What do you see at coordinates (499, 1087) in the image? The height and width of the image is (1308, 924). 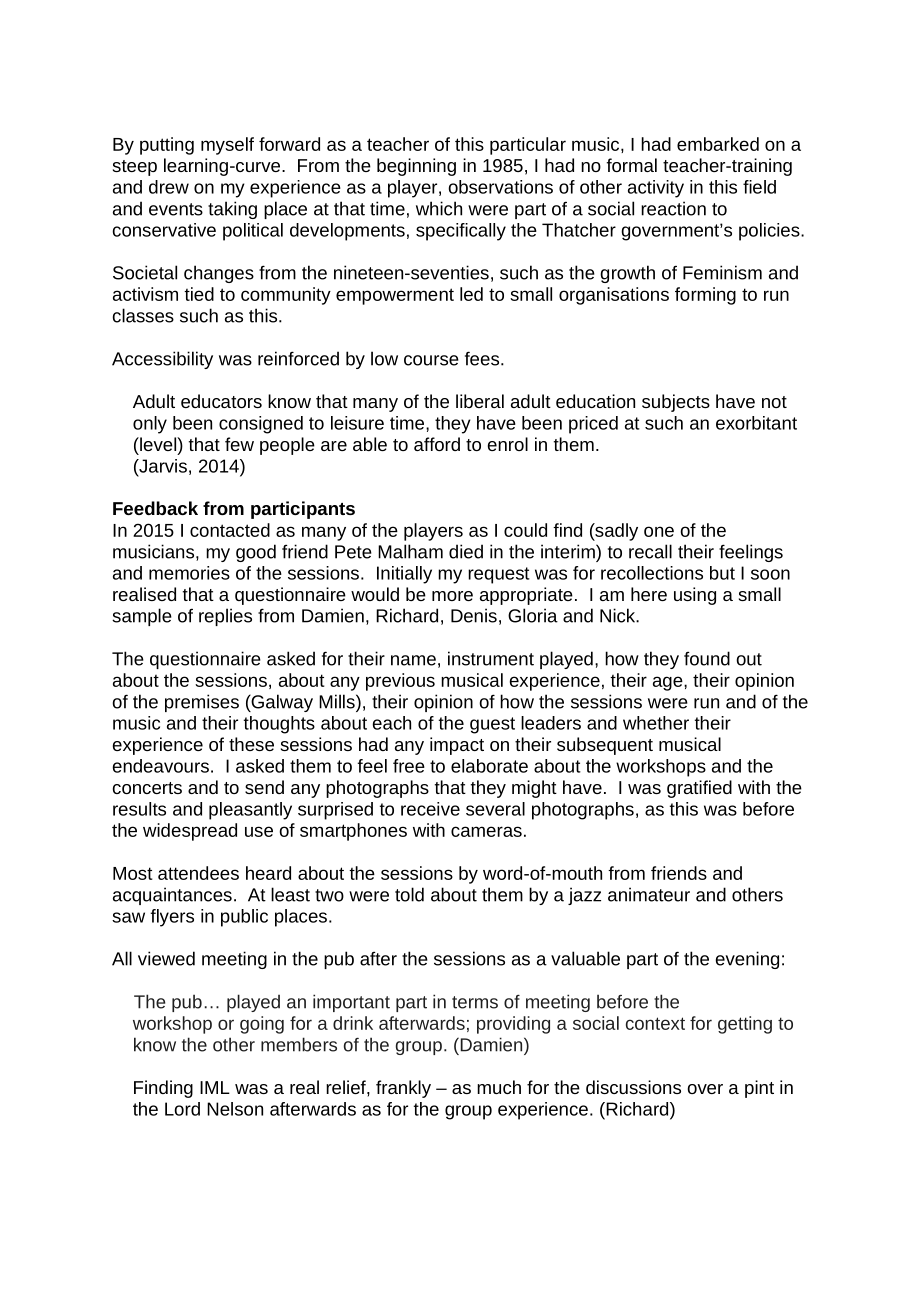 I see `much` at bounding box center [499, 1087].
